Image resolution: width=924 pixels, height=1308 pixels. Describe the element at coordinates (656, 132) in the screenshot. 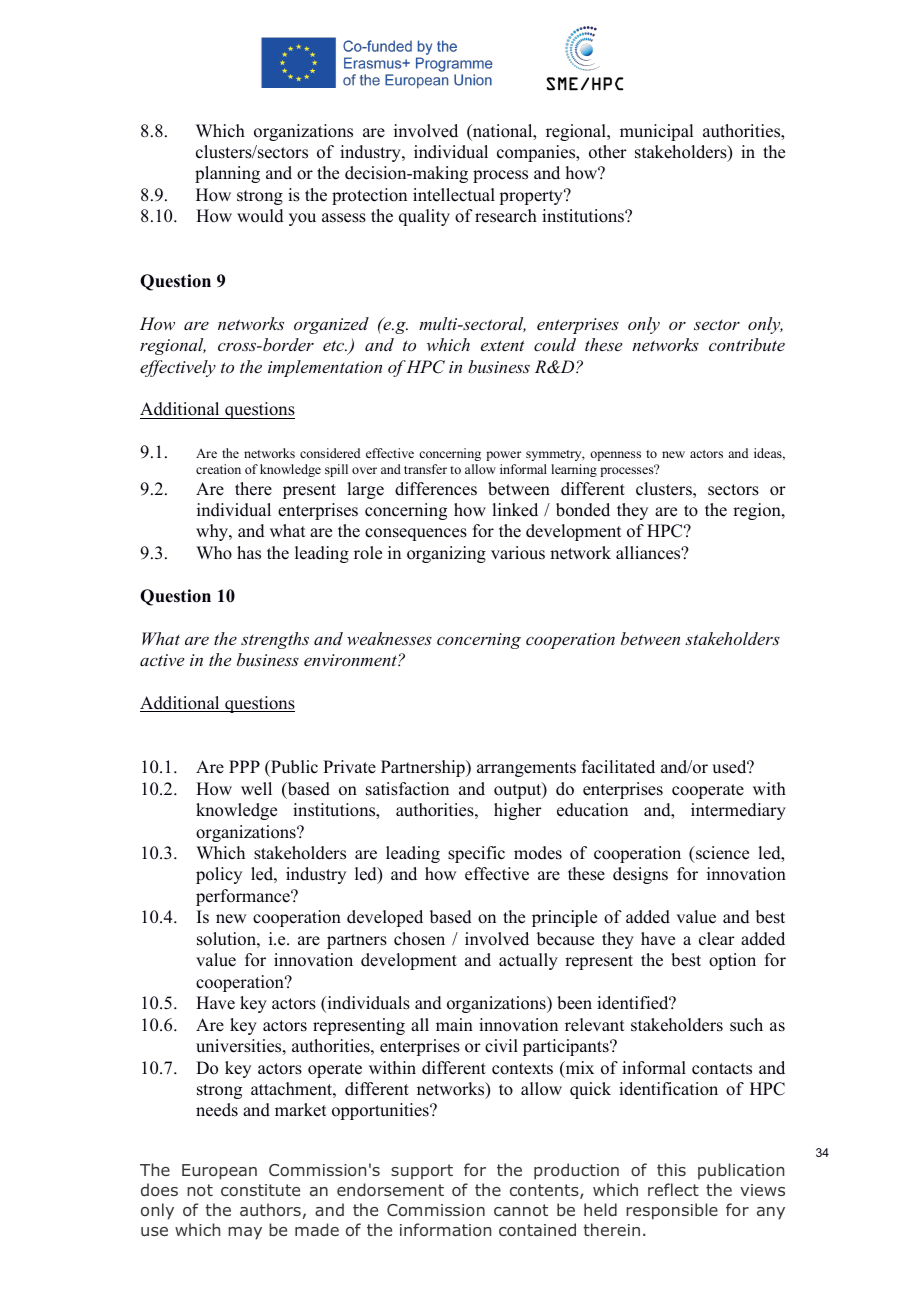

I see `municipal` at that location.
